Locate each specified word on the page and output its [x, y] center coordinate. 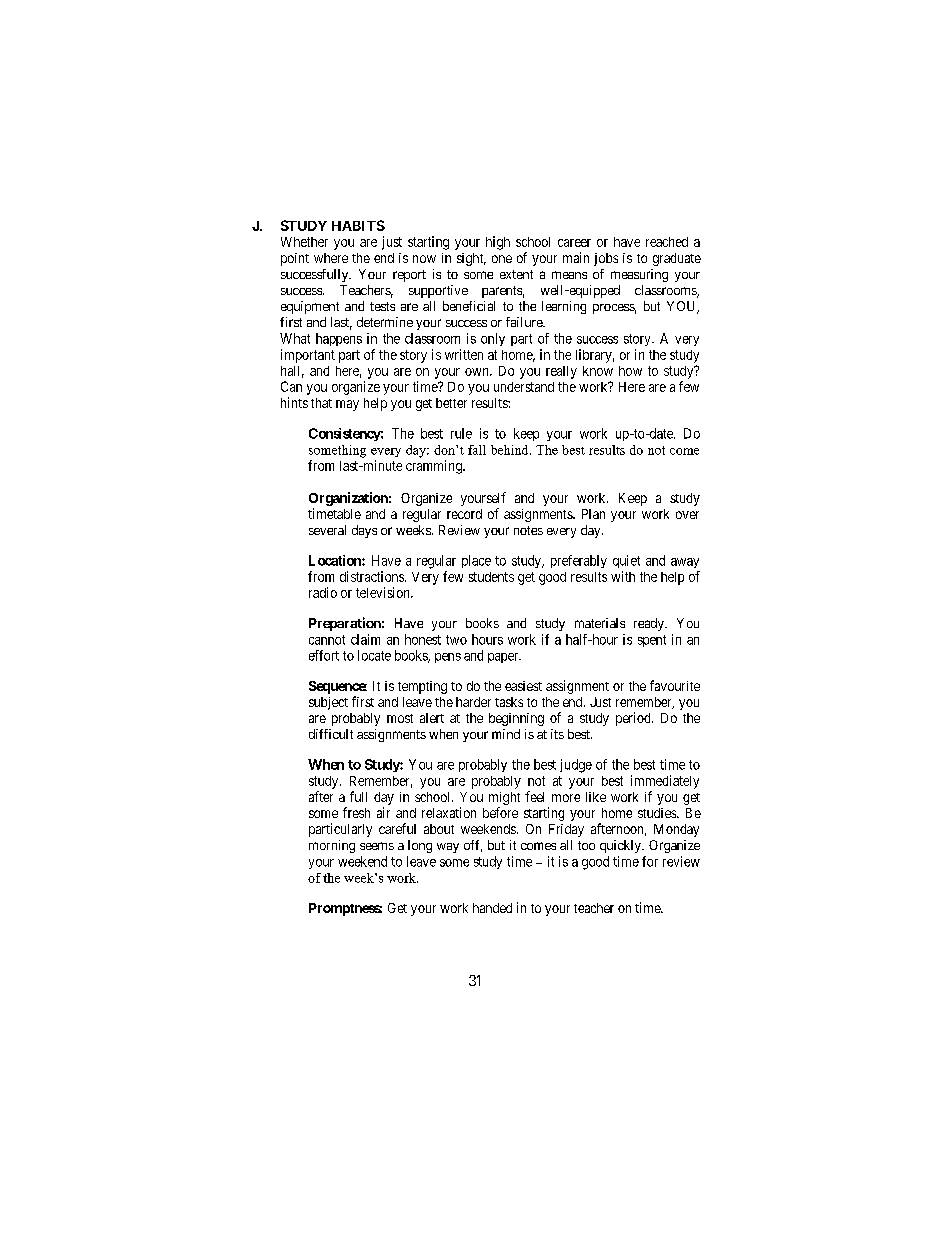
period [634, 719]
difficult [331, 734]
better [451, 403]
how [630, 371]
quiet [626, 561]
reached [667, 242]
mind [506, 734]
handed [492, 908]
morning [332, 846]
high [498, 243]
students [491, 577]
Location [336, 560]
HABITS [358, 225]
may [347, 405]
